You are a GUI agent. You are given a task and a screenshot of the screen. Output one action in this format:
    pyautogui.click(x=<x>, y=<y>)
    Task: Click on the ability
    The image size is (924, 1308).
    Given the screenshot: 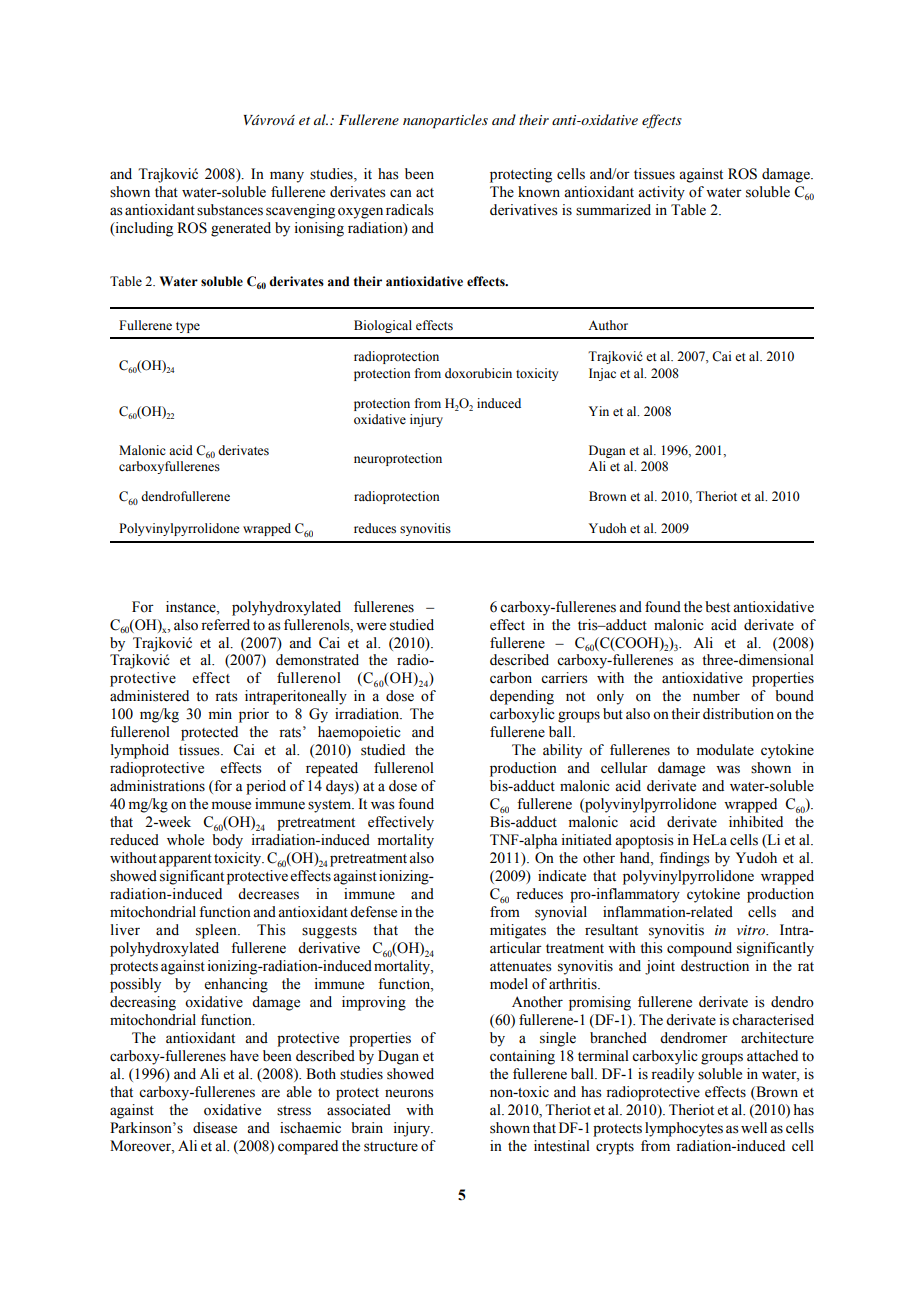 What is the action you would take?
    pyautogui.click(x=562, y=751)
